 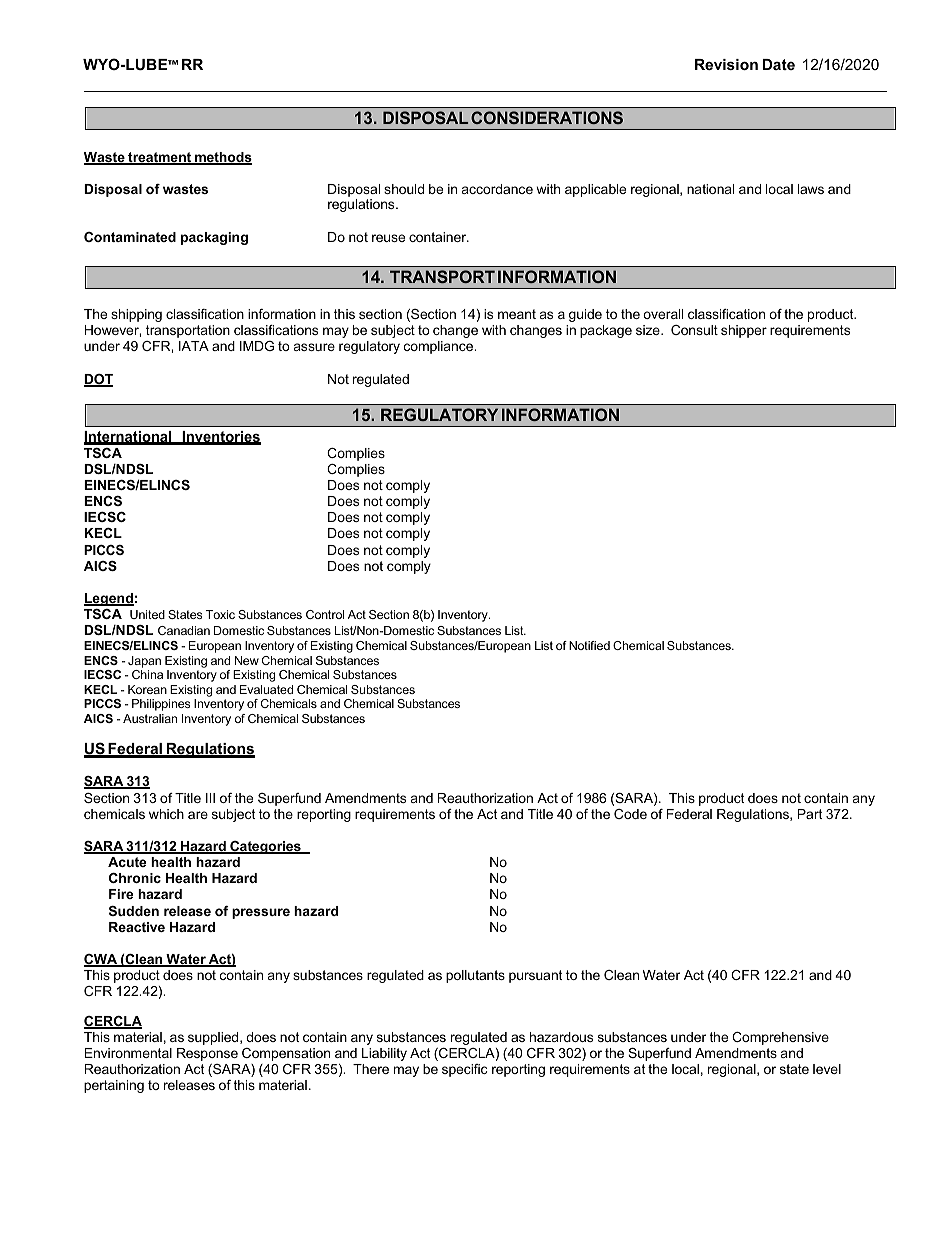 What do you see at coordinates (207, 1054) in the screenshot?
I see `Response` at bounding box center [207, 1054].
